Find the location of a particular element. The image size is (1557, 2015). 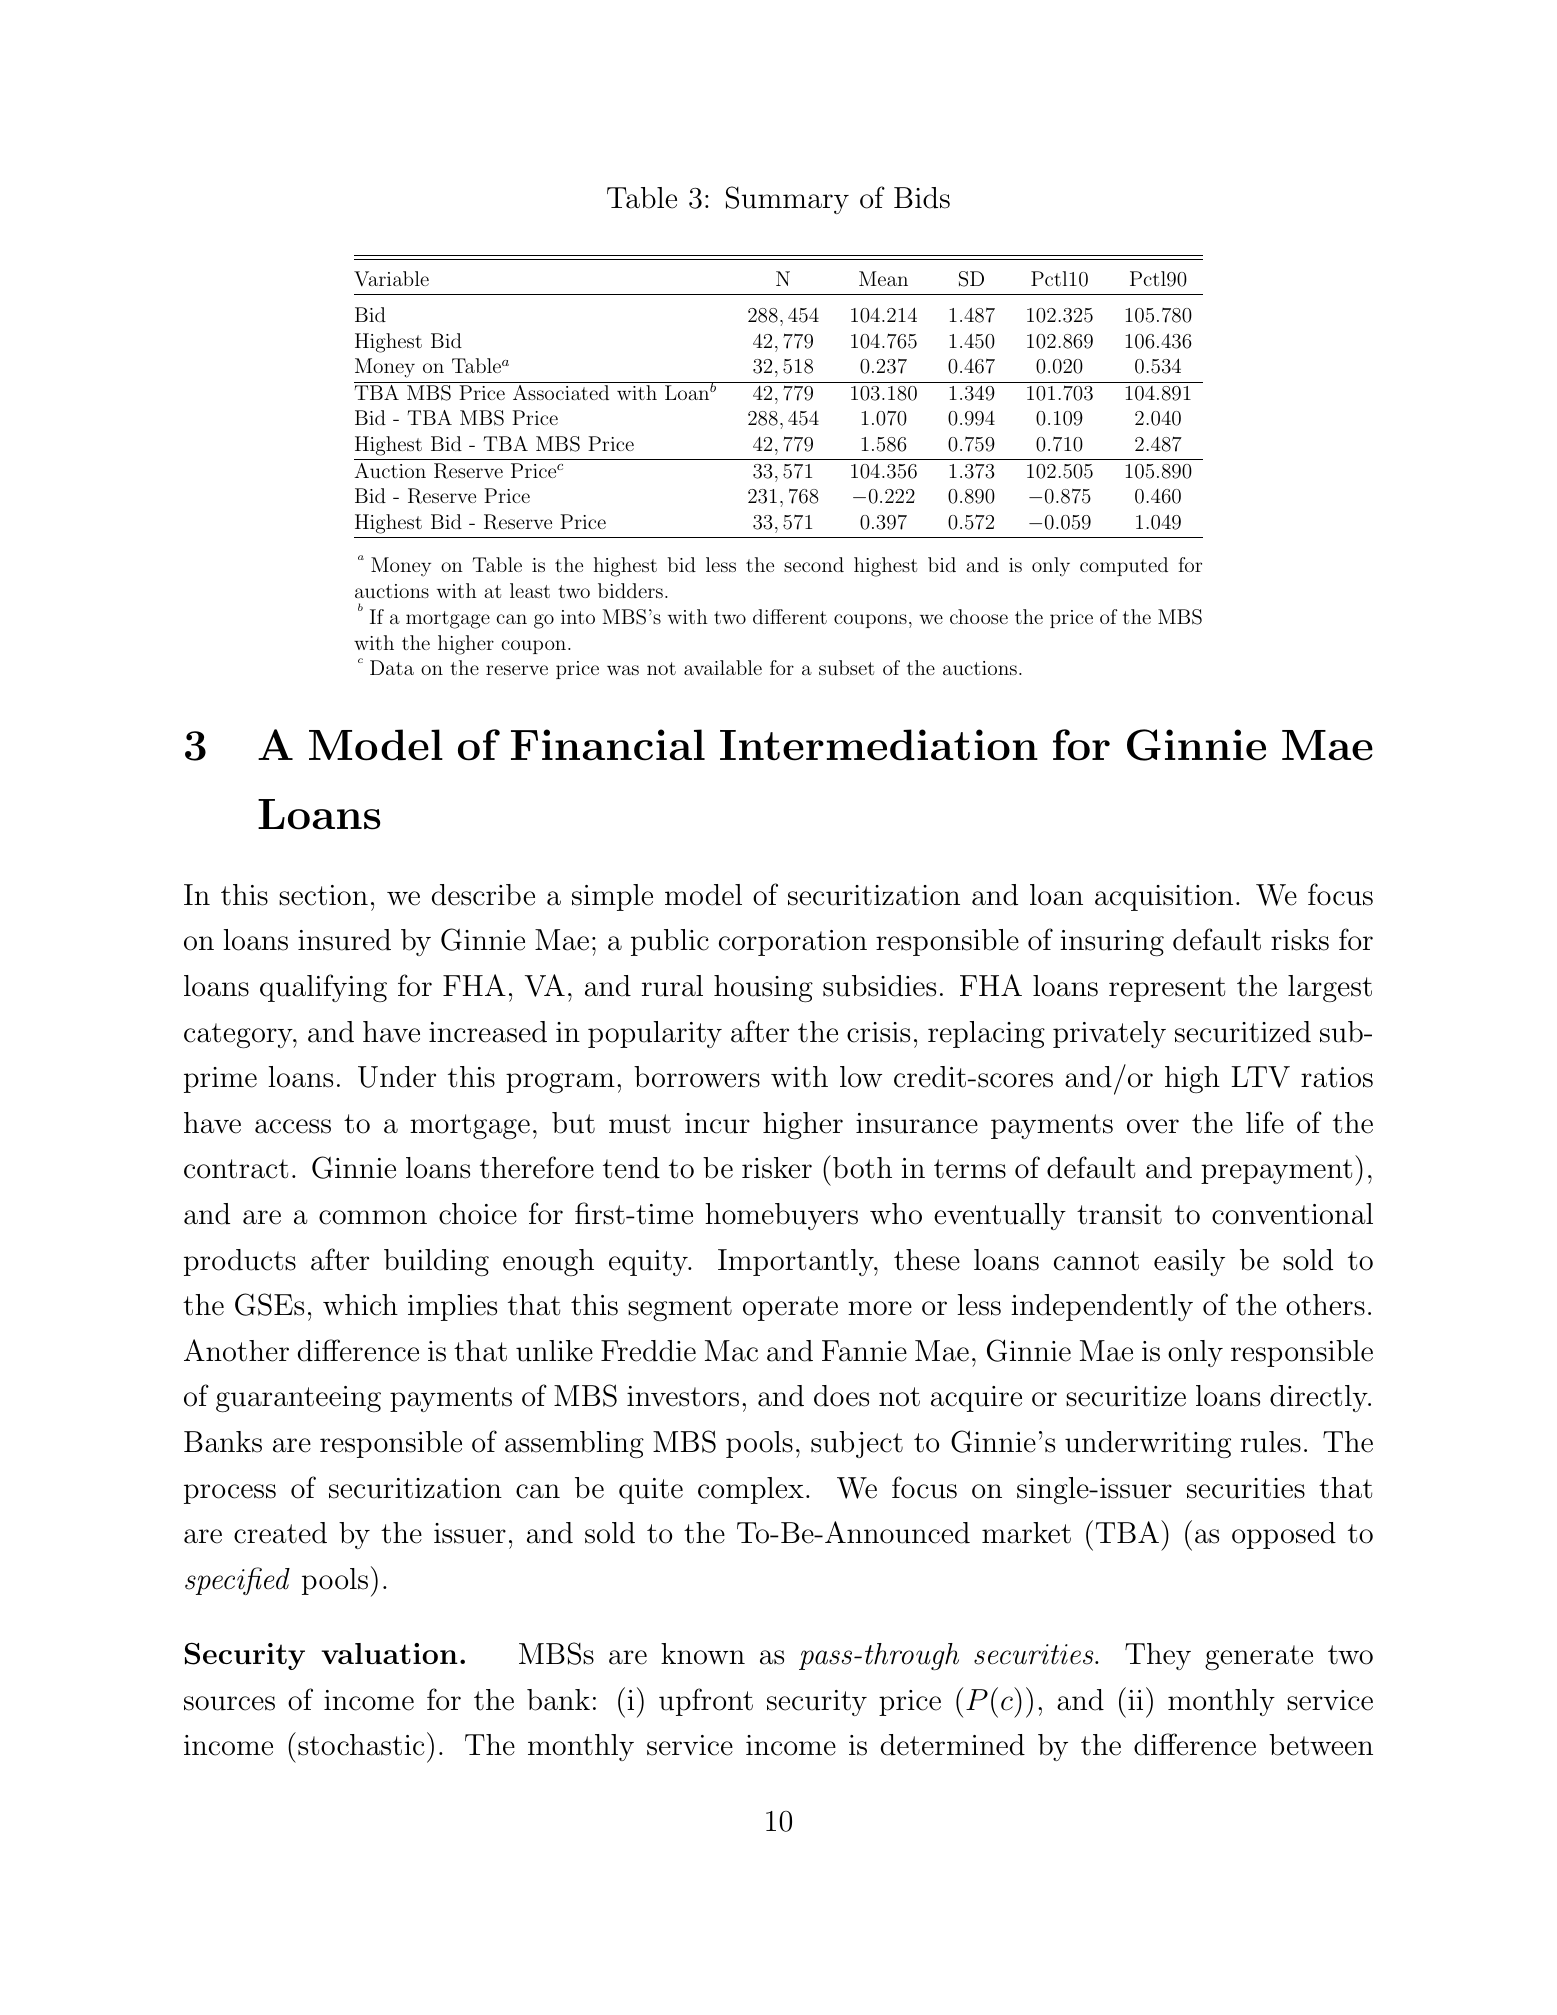

access is located at coordinates (293, 1126).
